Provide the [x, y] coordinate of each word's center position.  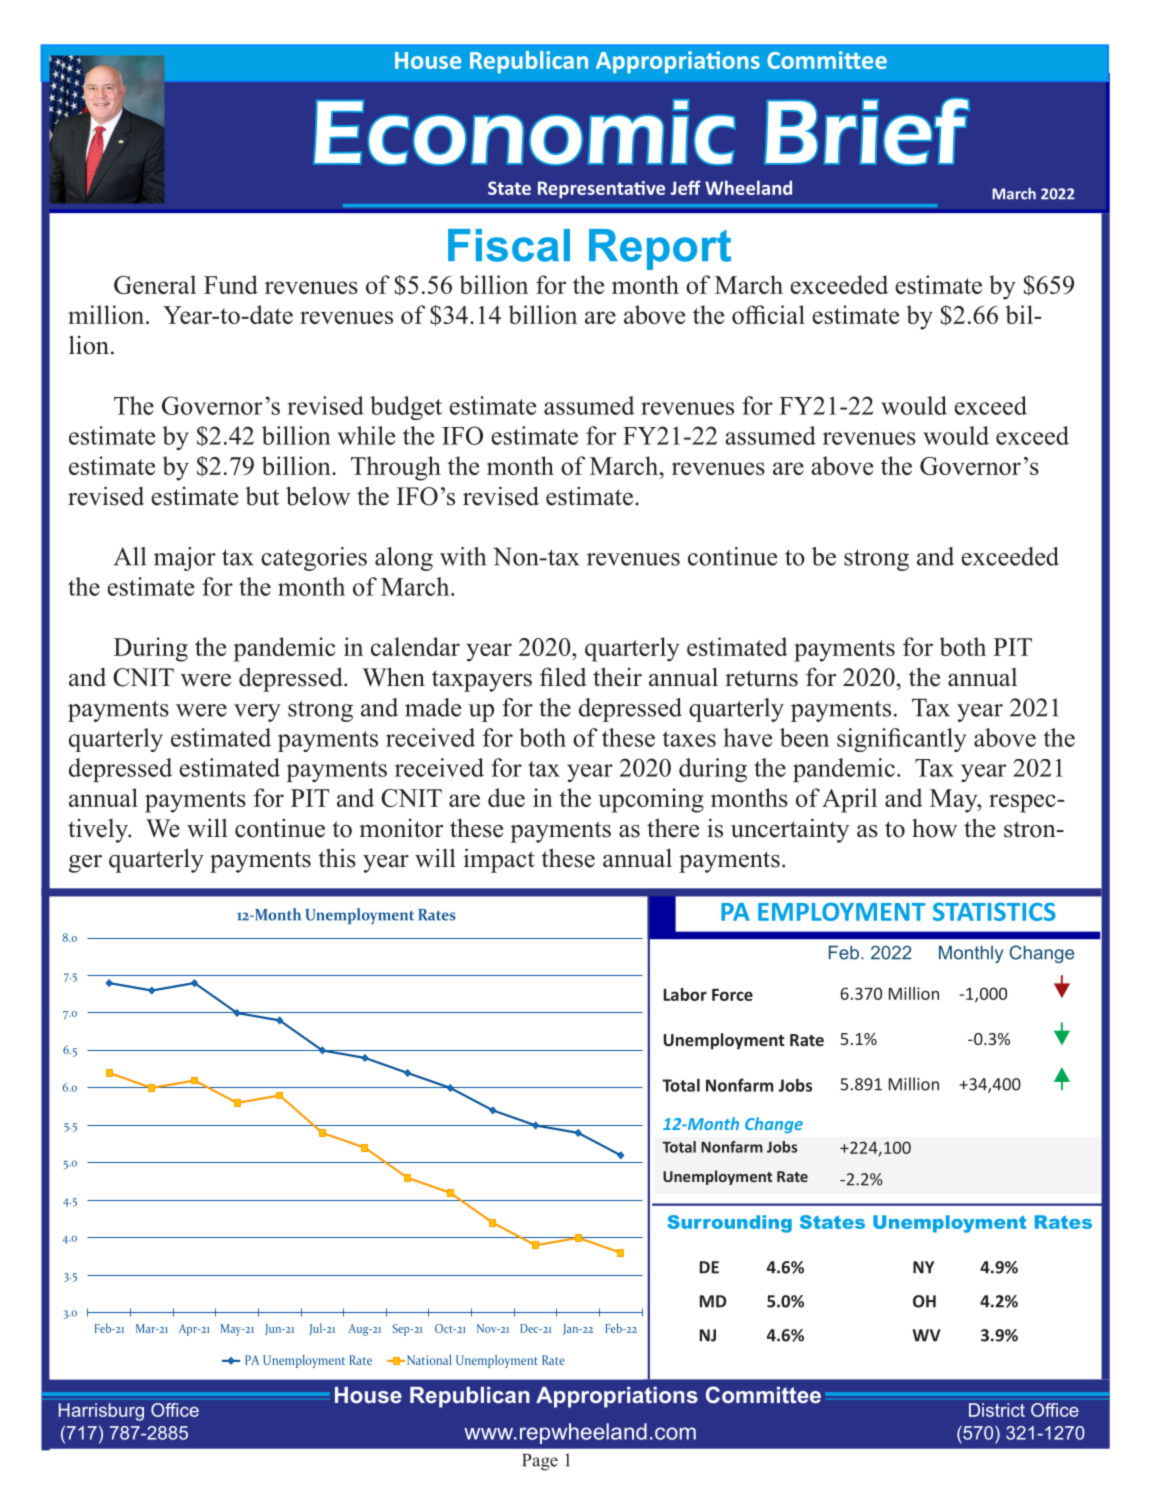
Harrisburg [101, 1412]
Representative [601, 190]
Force [732, 995]
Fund [231, 284]
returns [761, 678]
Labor [685, 994]
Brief [867, 132]
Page [540, 1462]
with [463, 556]
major [185, 559]
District [997, 1410]
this [337, 858]
